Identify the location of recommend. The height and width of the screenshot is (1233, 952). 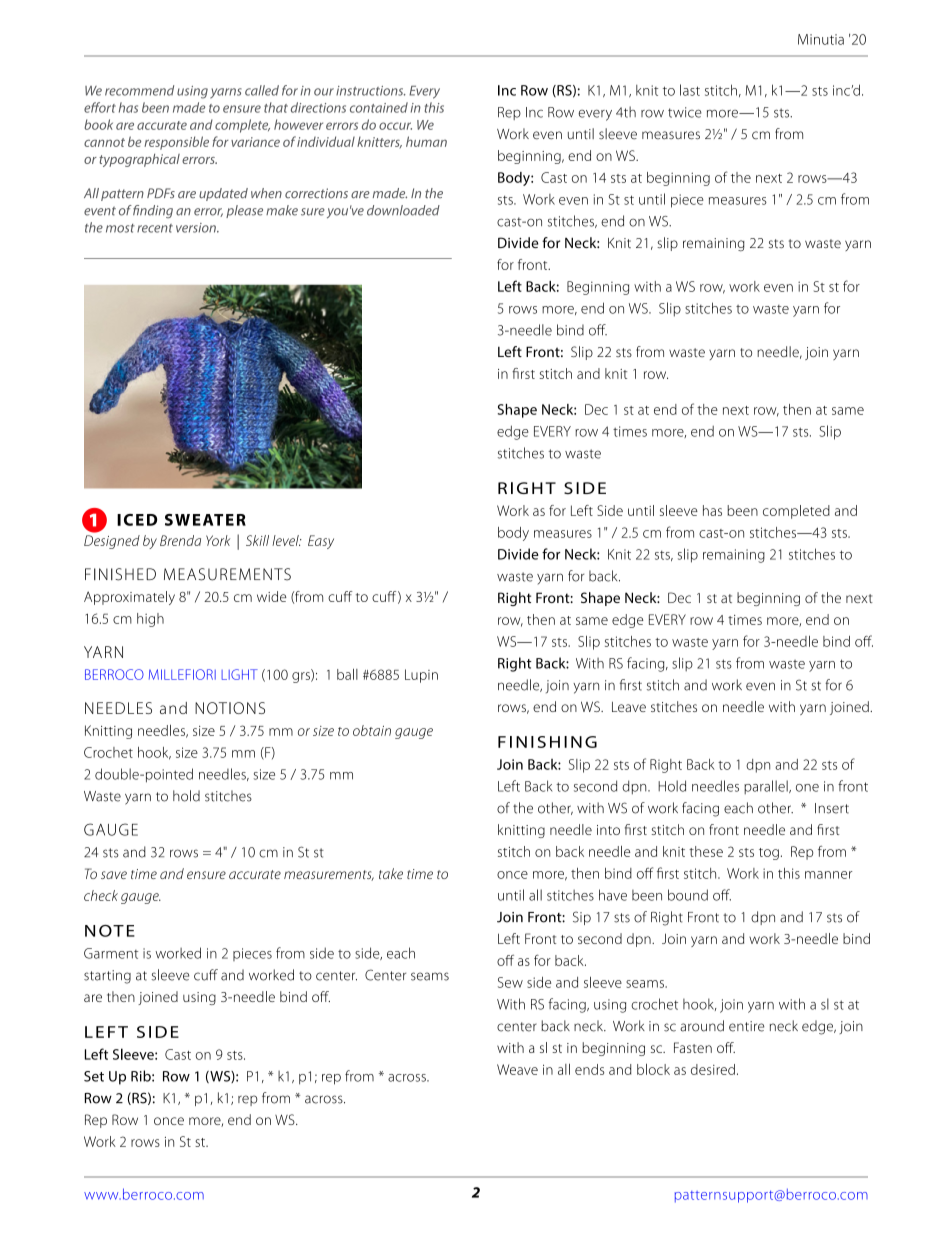
(139, 90).
